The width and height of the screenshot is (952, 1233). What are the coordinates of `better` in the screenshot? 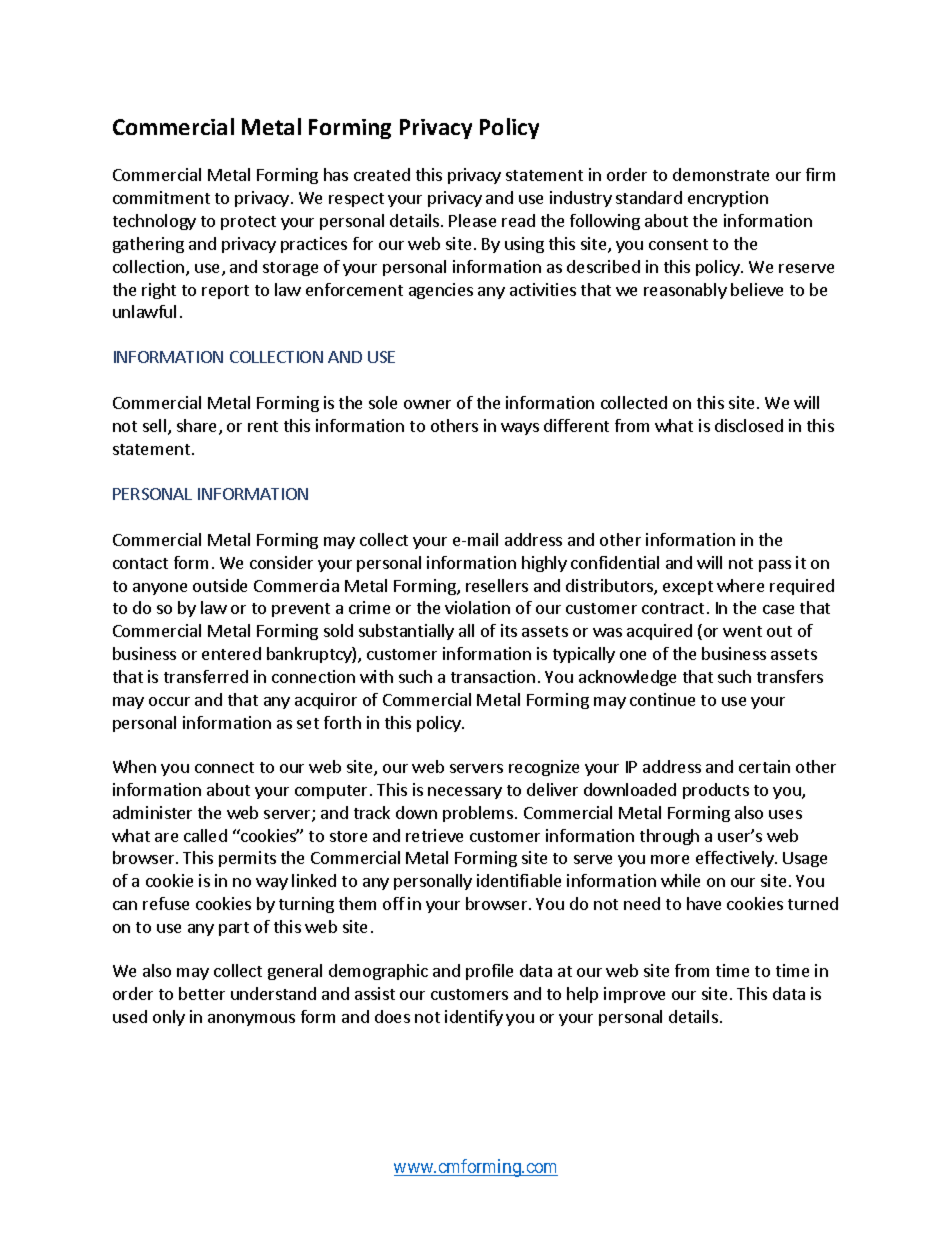 It's located at (202, 993).
